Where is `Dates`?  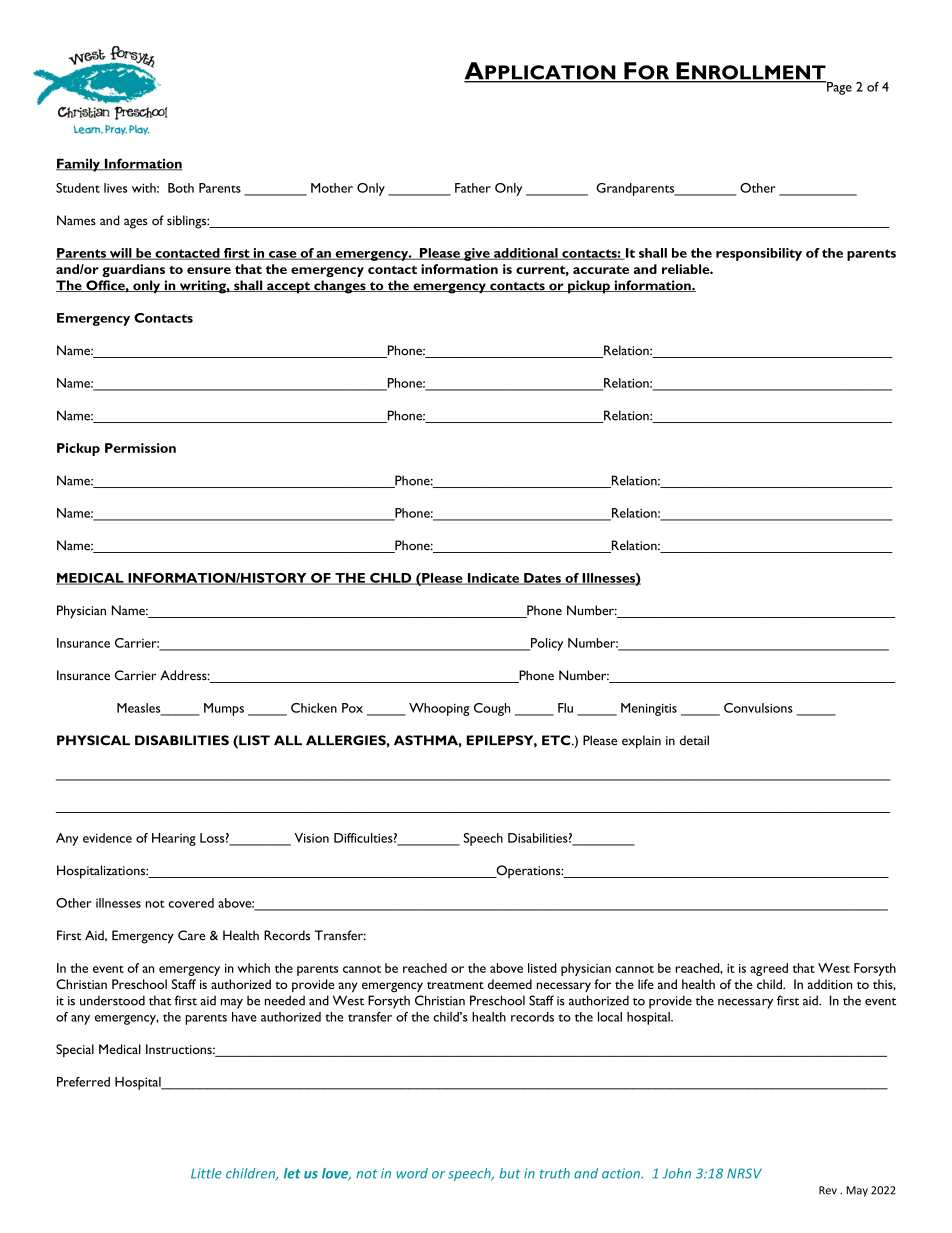
Dates is located at coordinates (542, 579).
